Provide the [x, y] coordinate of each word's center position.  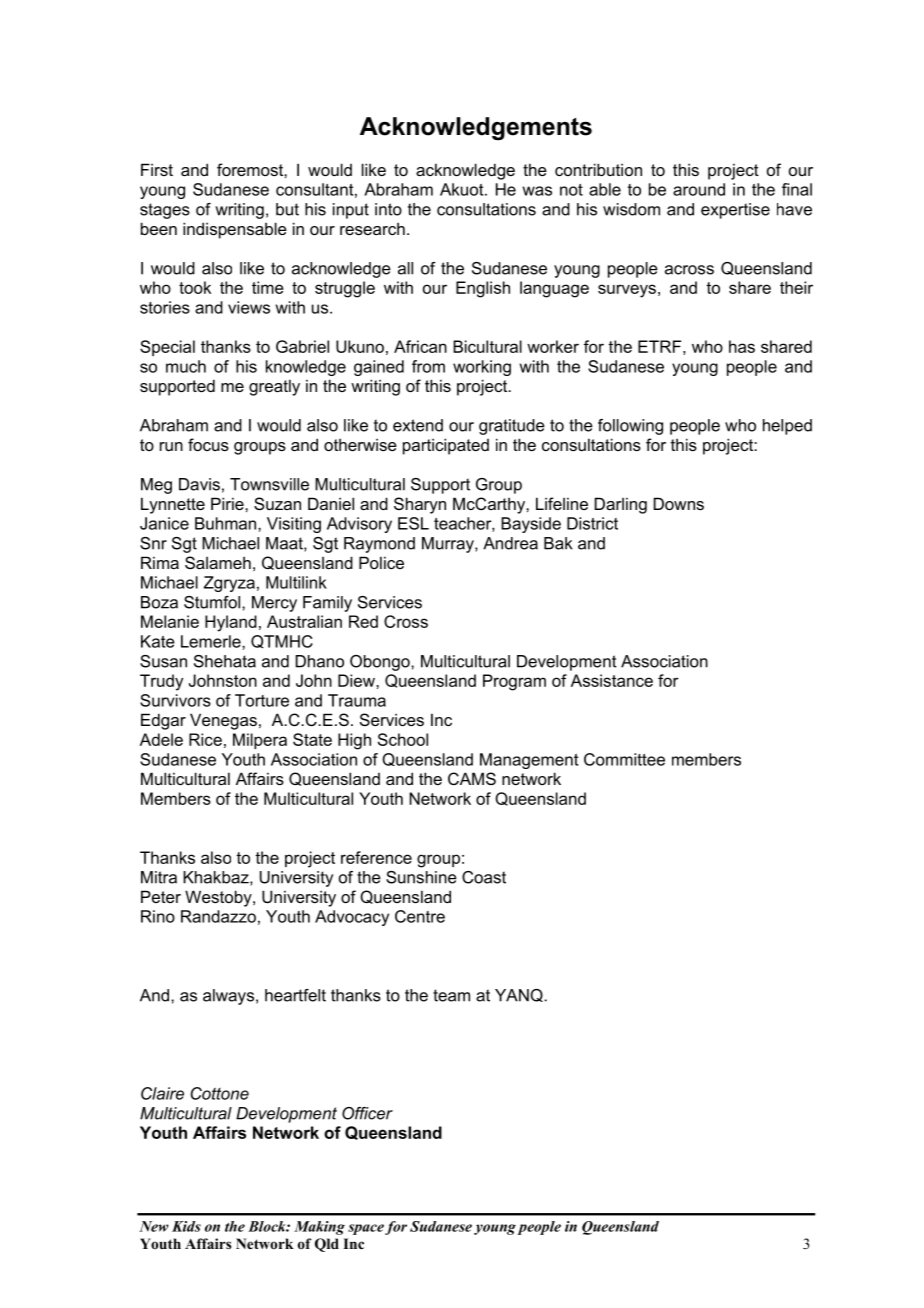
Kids [186, 1226]
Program [514, 682]
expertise [735, 211]
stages [165, 211]
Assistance [612, 680]
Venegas [223, 721]
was [537, 191]
